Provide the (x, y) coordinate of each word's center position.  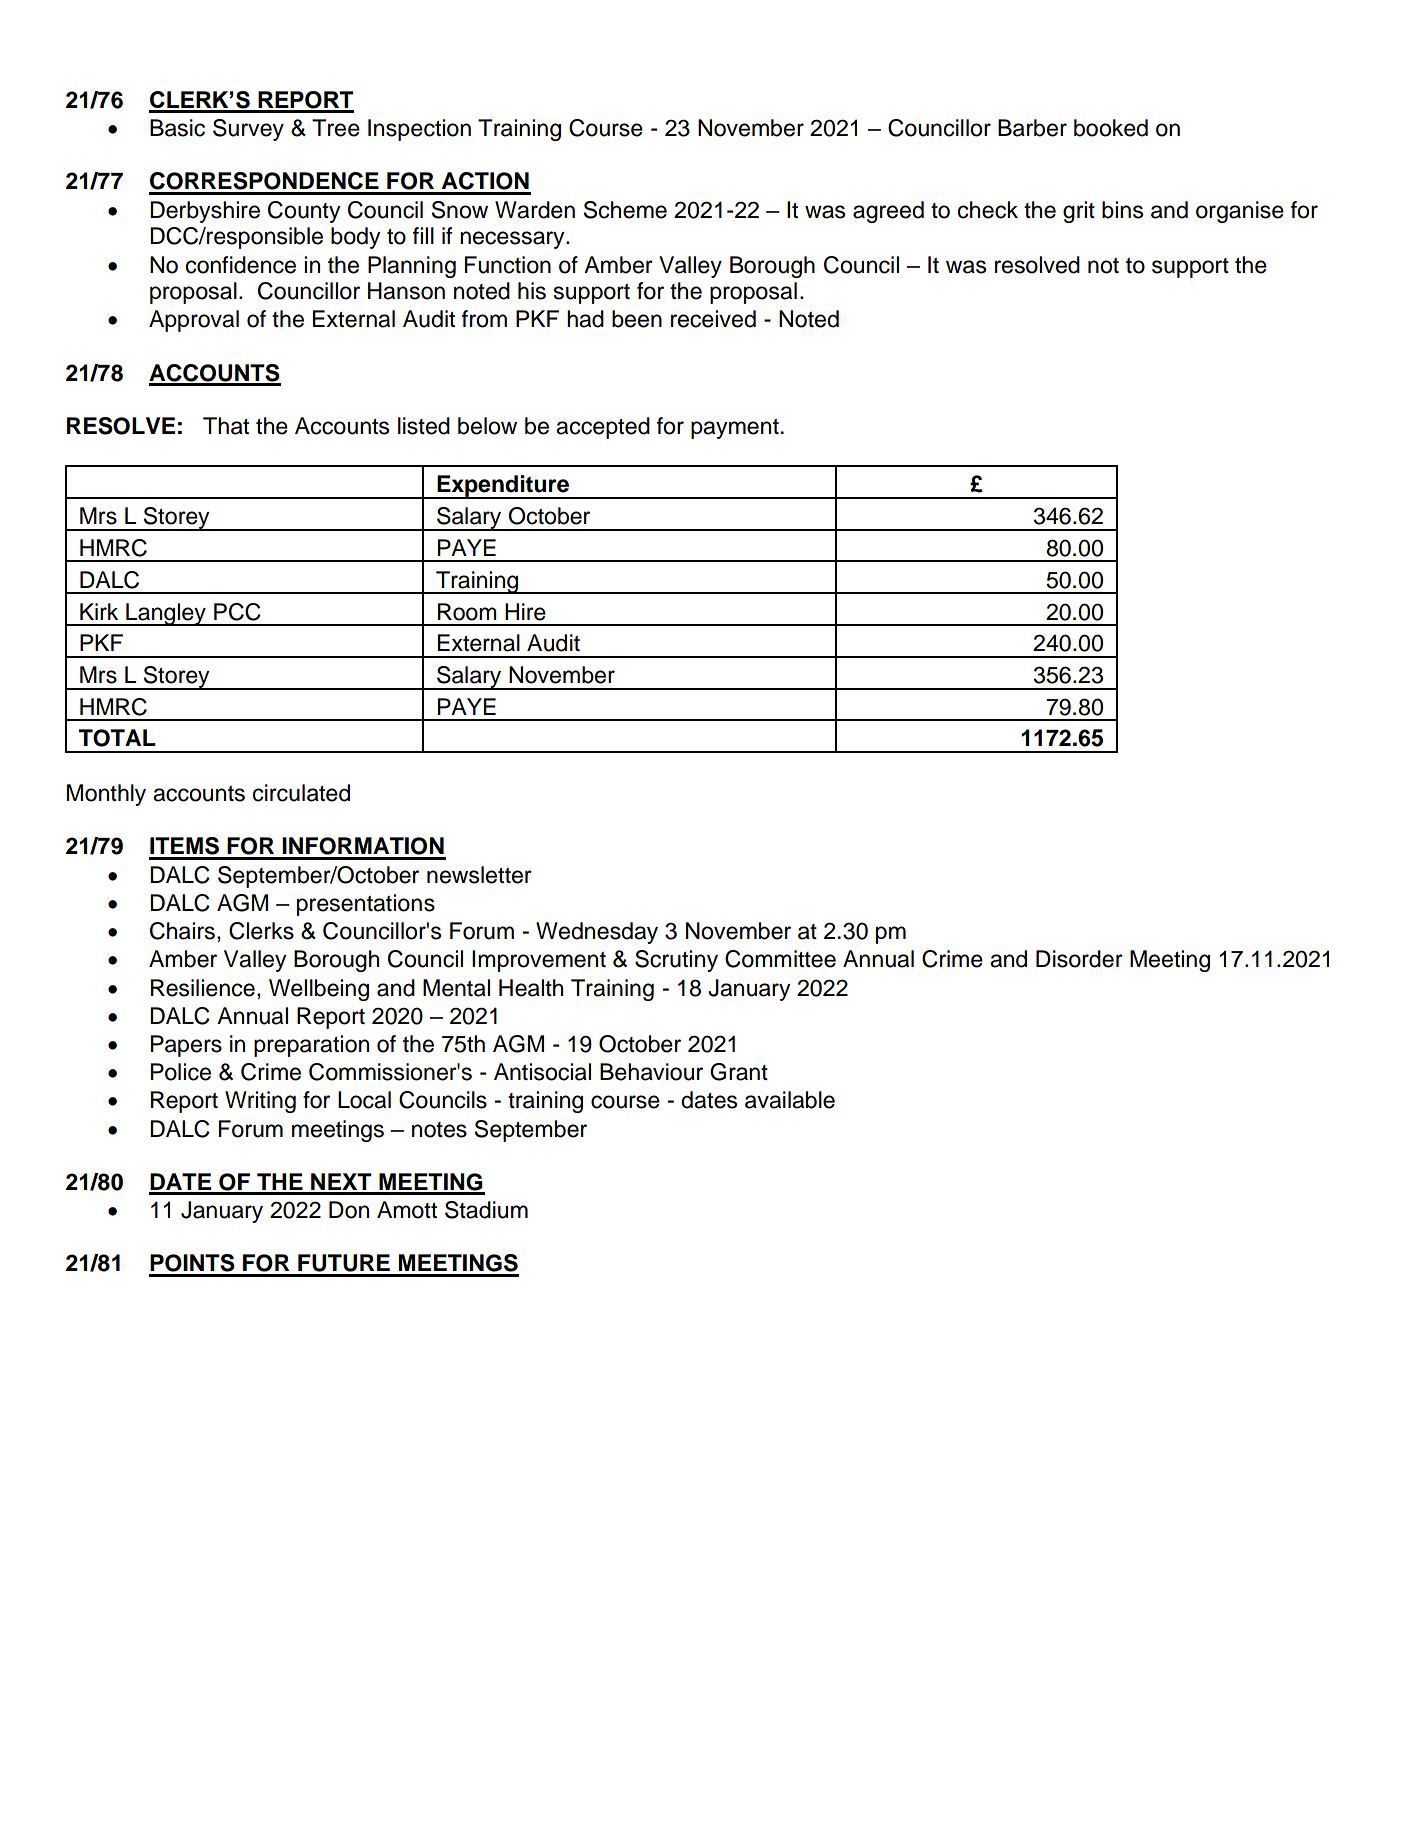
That (226, 426)
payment (735, 429)
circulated (301, 793)
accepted (603, 428)
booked (1111, 128)
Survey (248, 130)
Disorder (1079, 959)
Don (349, 1210)
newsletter (479, 875)
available (790, 1100)
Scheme (625, 210)
